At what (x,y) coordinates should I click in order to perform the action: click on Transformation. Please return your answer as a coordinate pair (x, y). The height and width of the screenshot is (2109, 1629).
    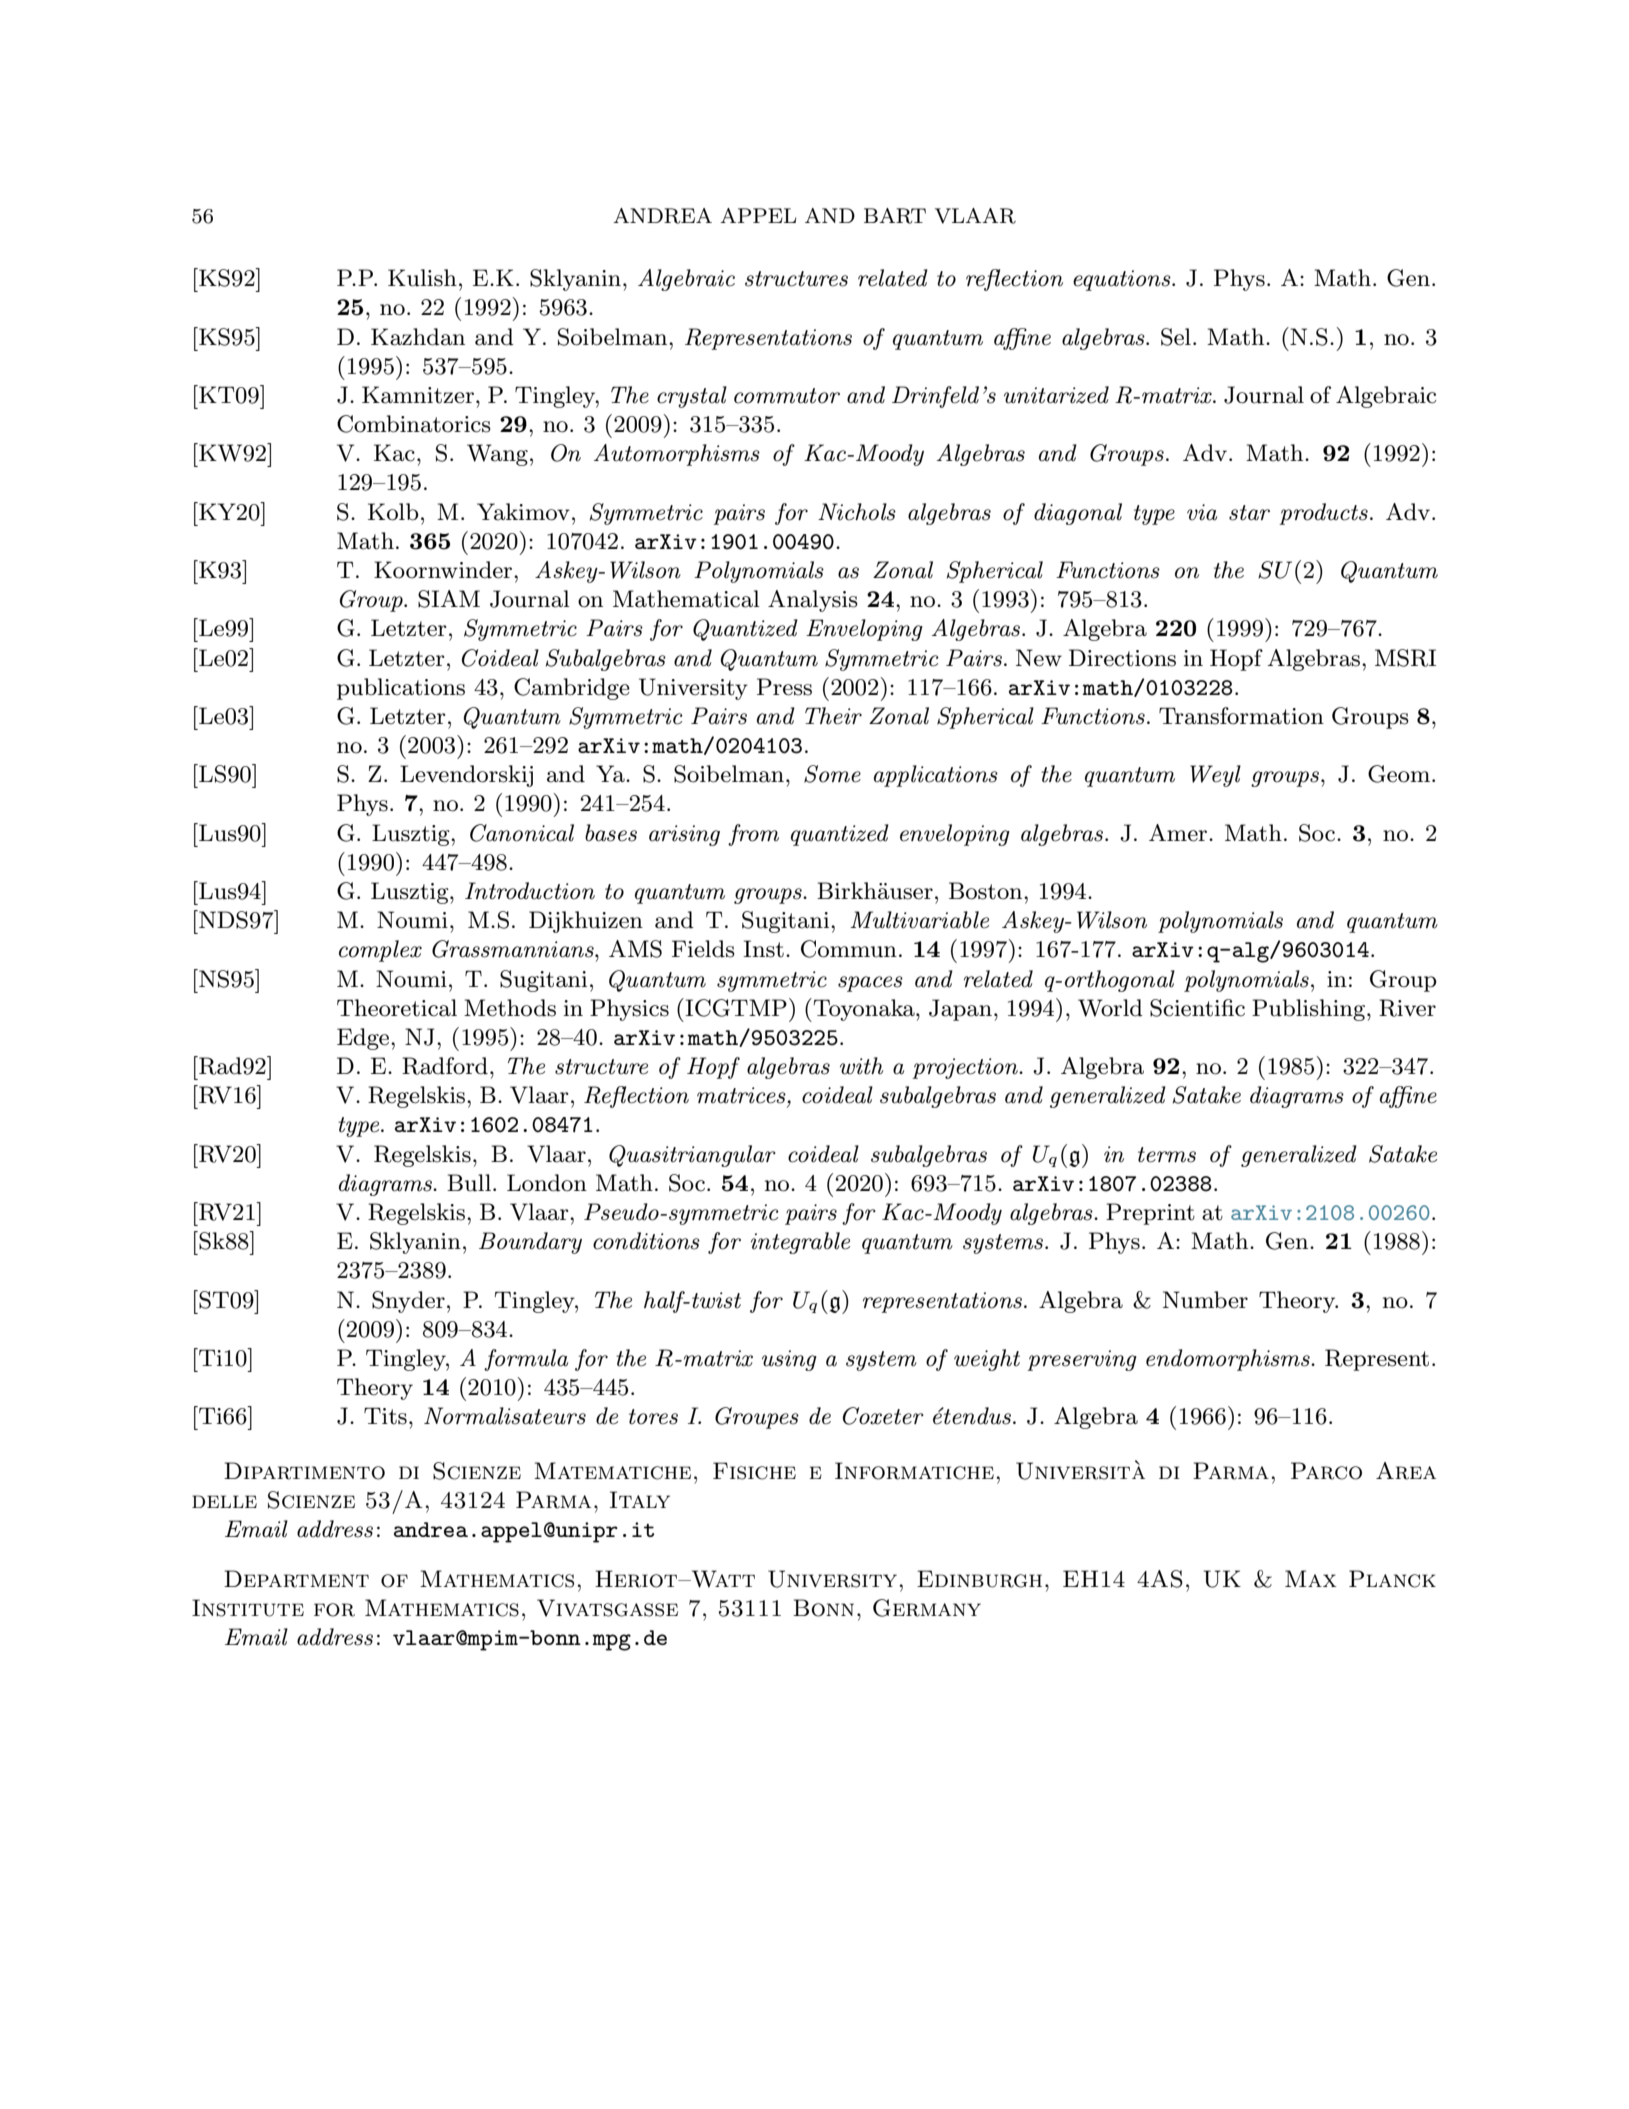
    Looking at the image, I should click on (1241, 716).
